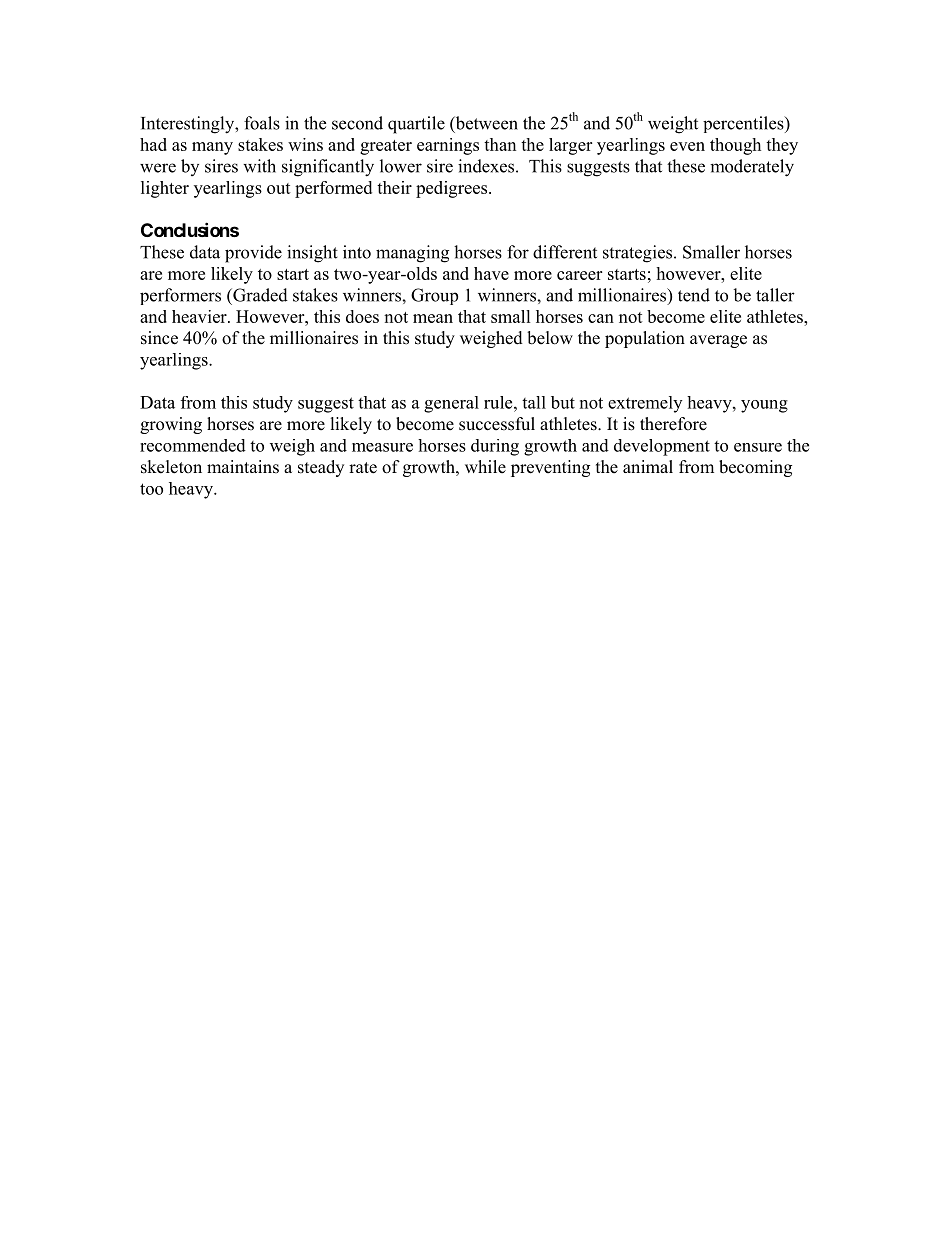  Describe the element at coordinates (243, 467) in the screenshot. I see `maintains` at that location.
